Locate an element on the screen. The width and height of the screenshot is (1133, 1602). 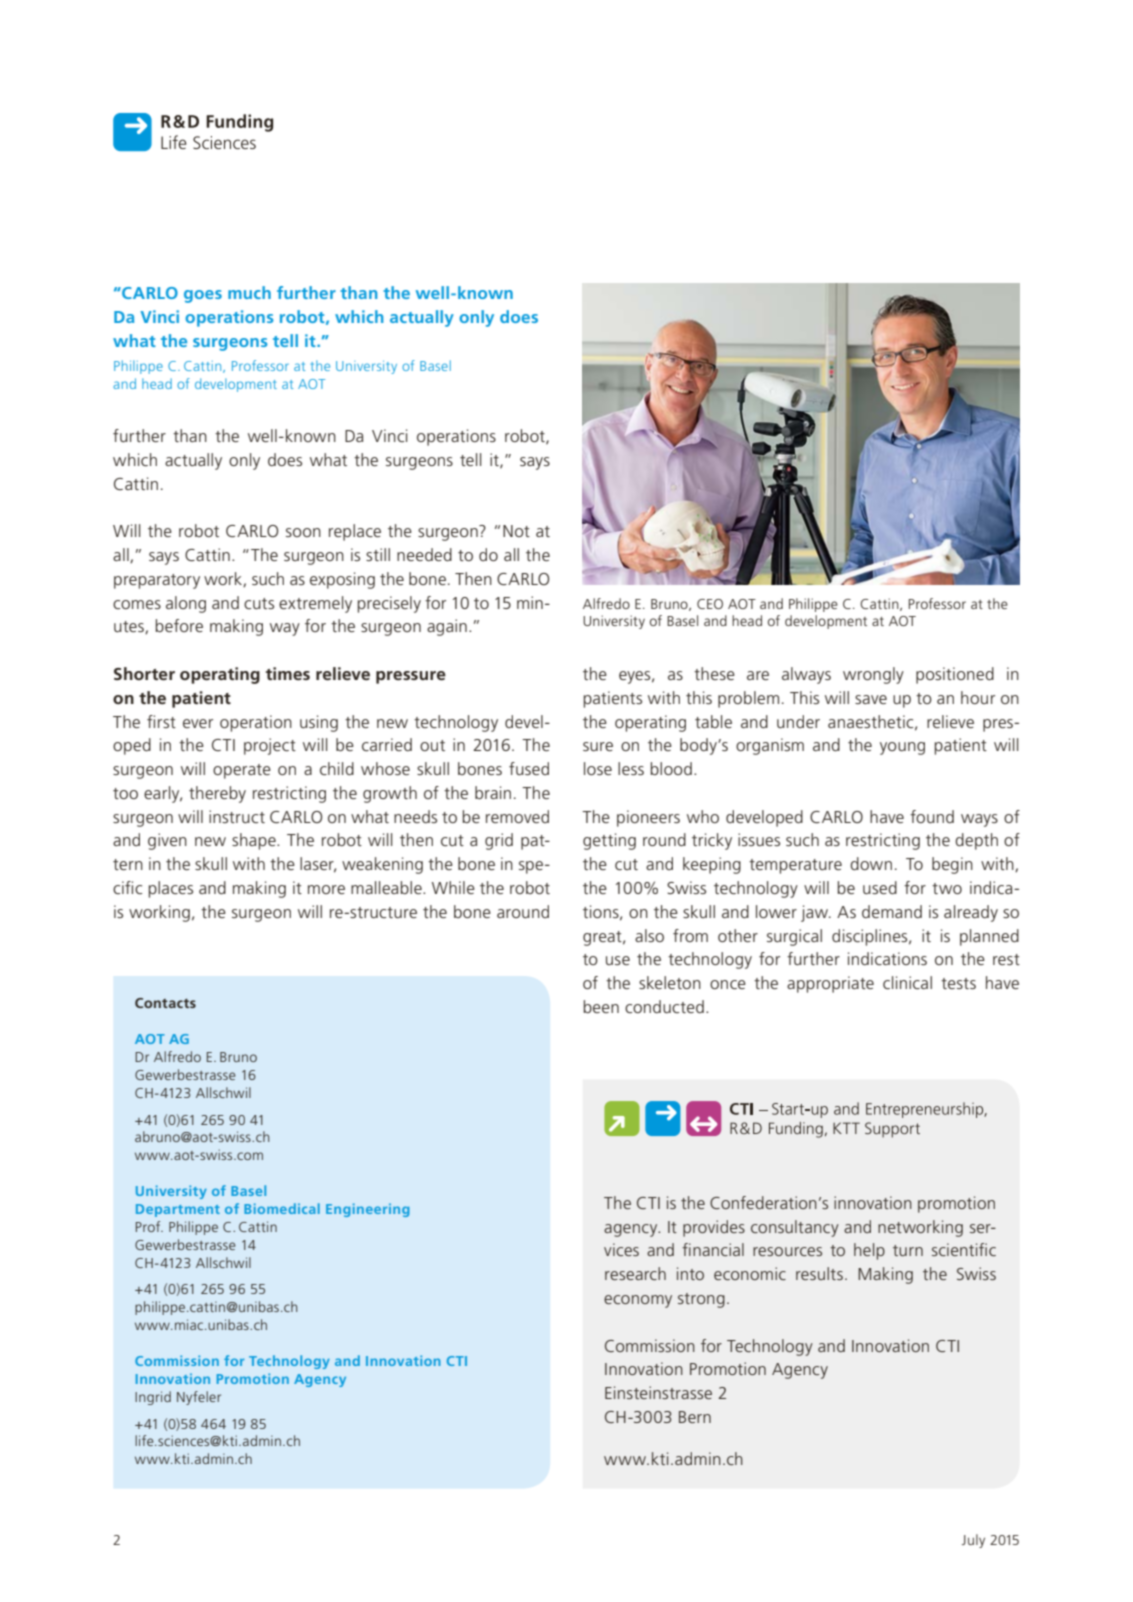
lose is located at coordinates (598, 768).
